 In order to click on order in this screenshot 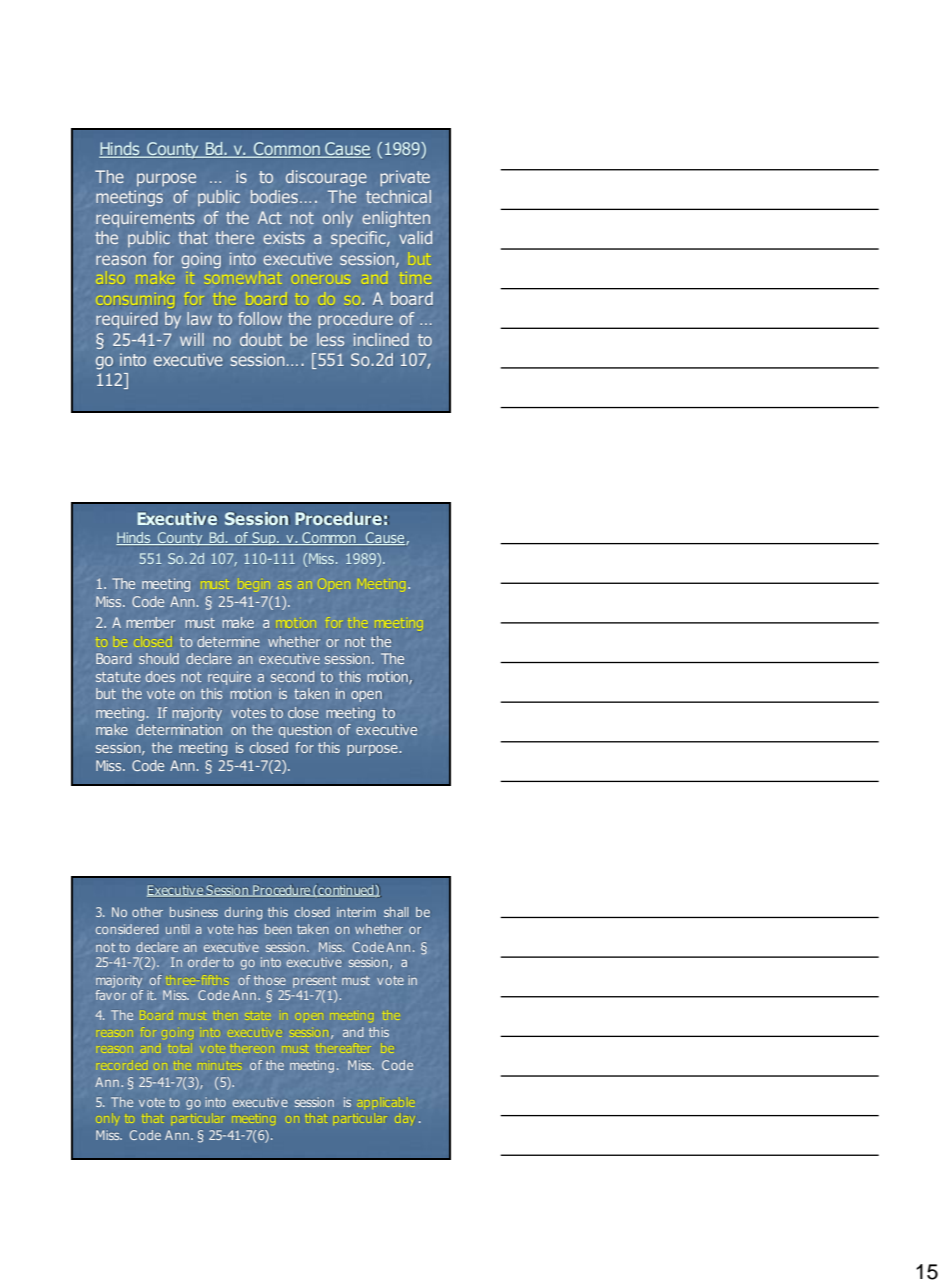, I will do `click(204, 962)`.
